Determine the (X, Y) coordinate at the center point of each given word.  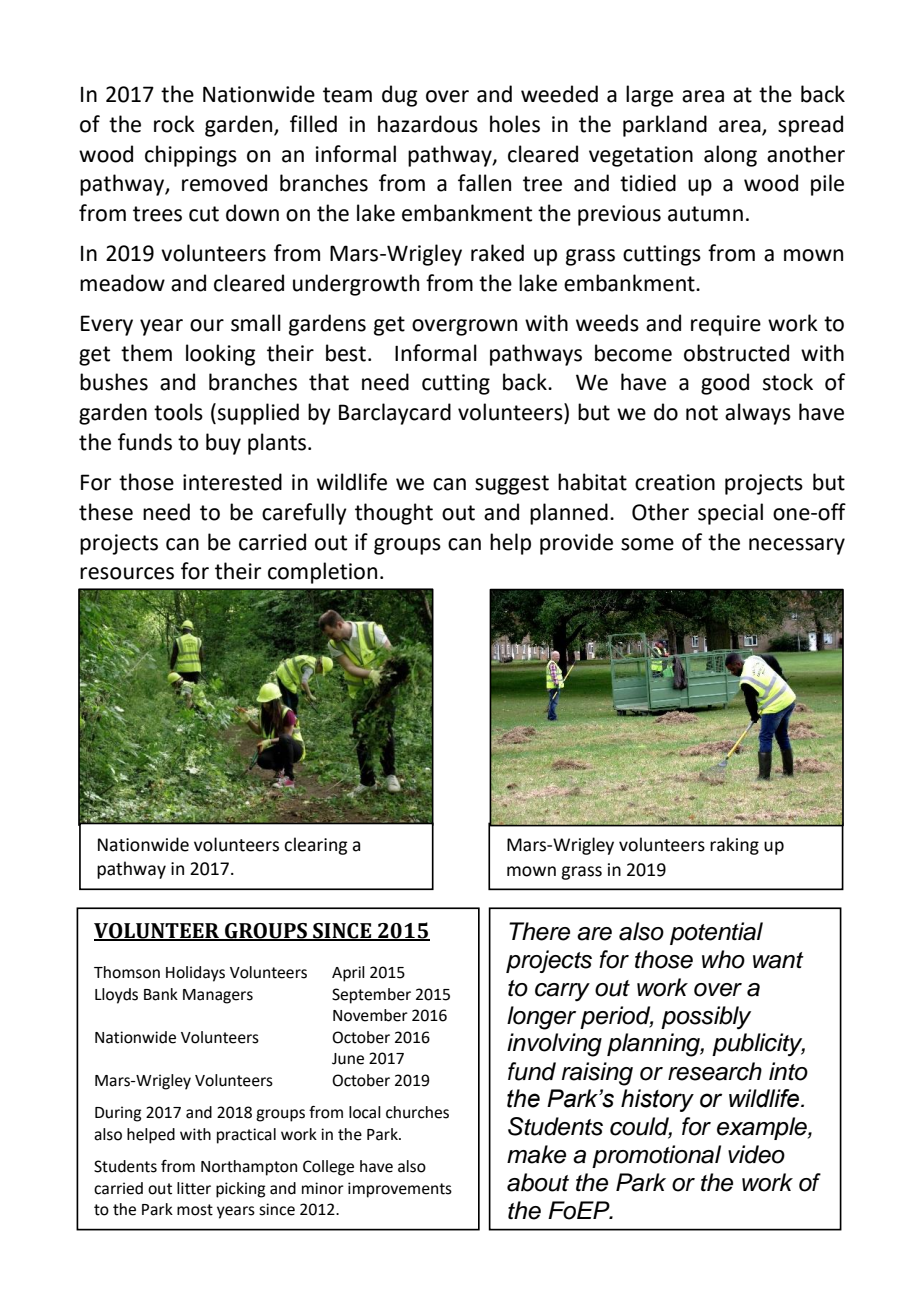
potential (716, 933)
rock (174, 124)
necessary (797, 546)
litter (194, 1188)
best (346, 353)
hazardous (428, 124)
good (725, 384)
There (539, 931)
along (730, 156)
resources (127, 573)
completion (322, 573)
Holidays (195, 974)
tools (178, 412)
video (756, 1154)
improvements (400, 1190)
